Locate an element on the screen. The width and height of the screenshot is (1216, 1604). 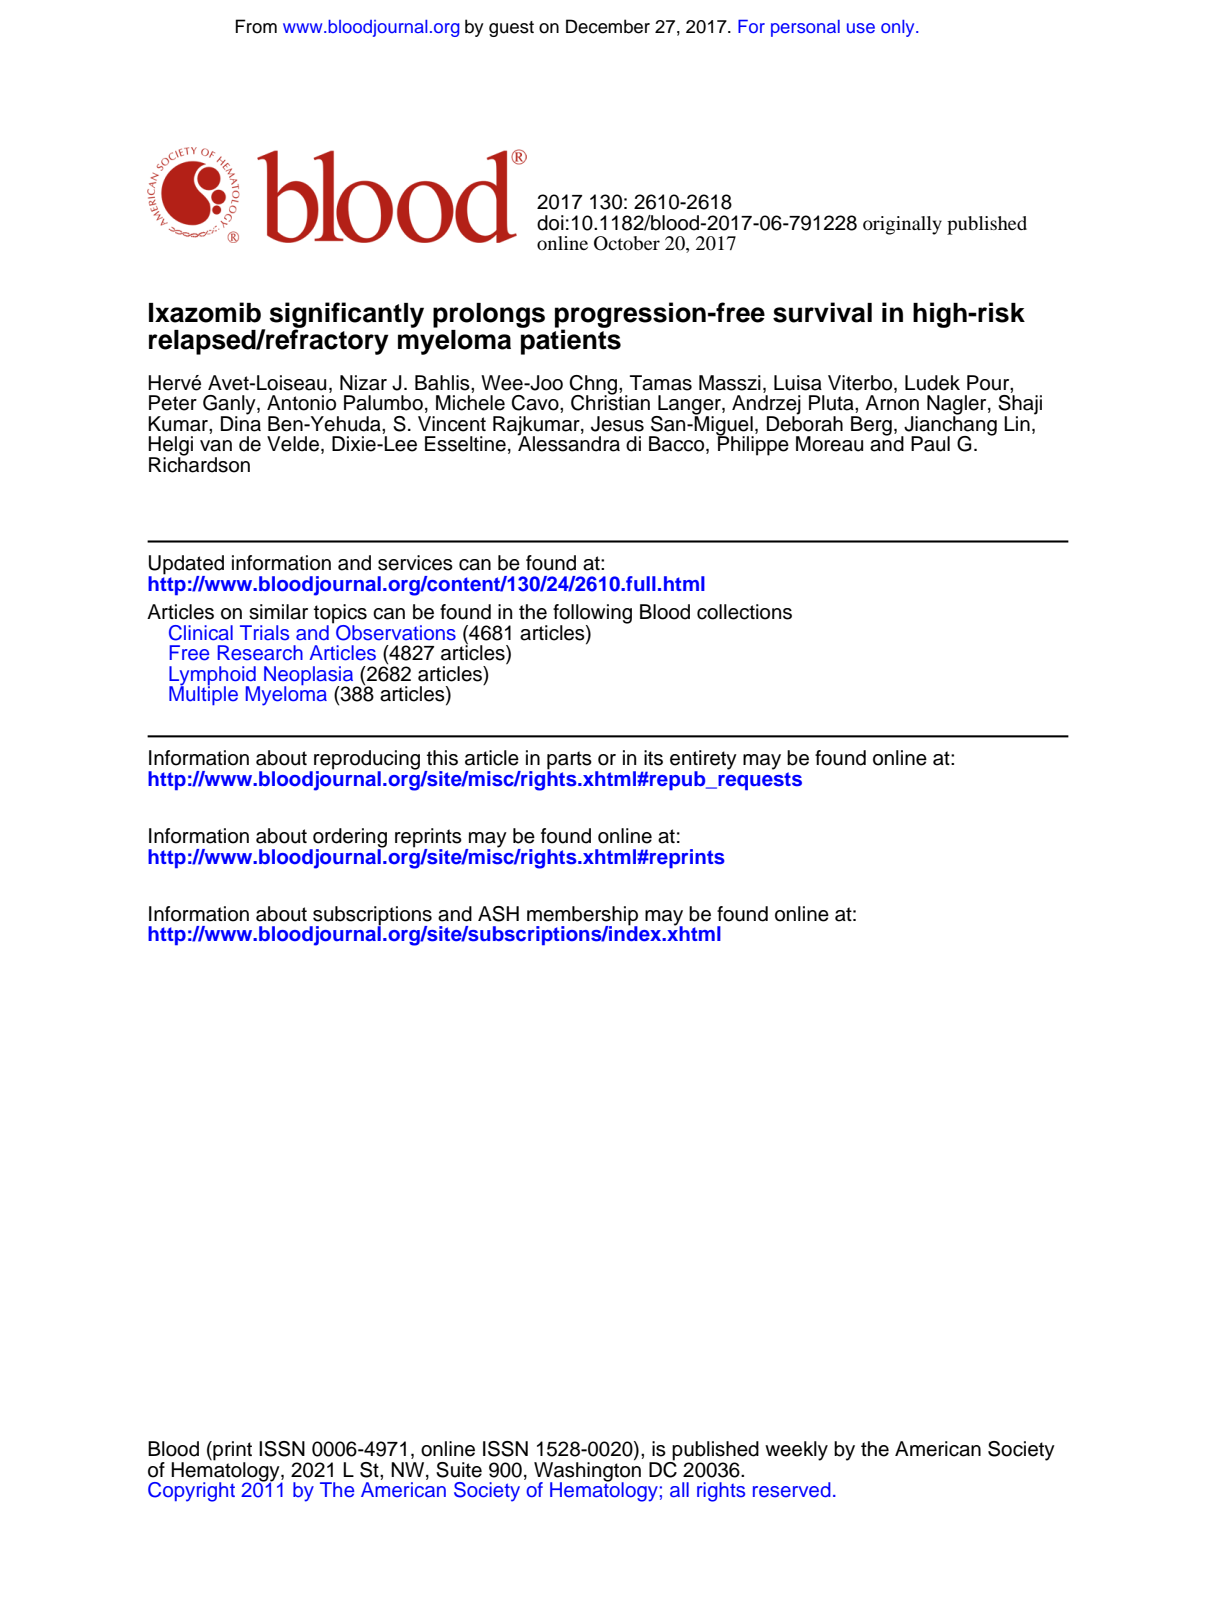
Moreau is located at coordinates (829, 444).
